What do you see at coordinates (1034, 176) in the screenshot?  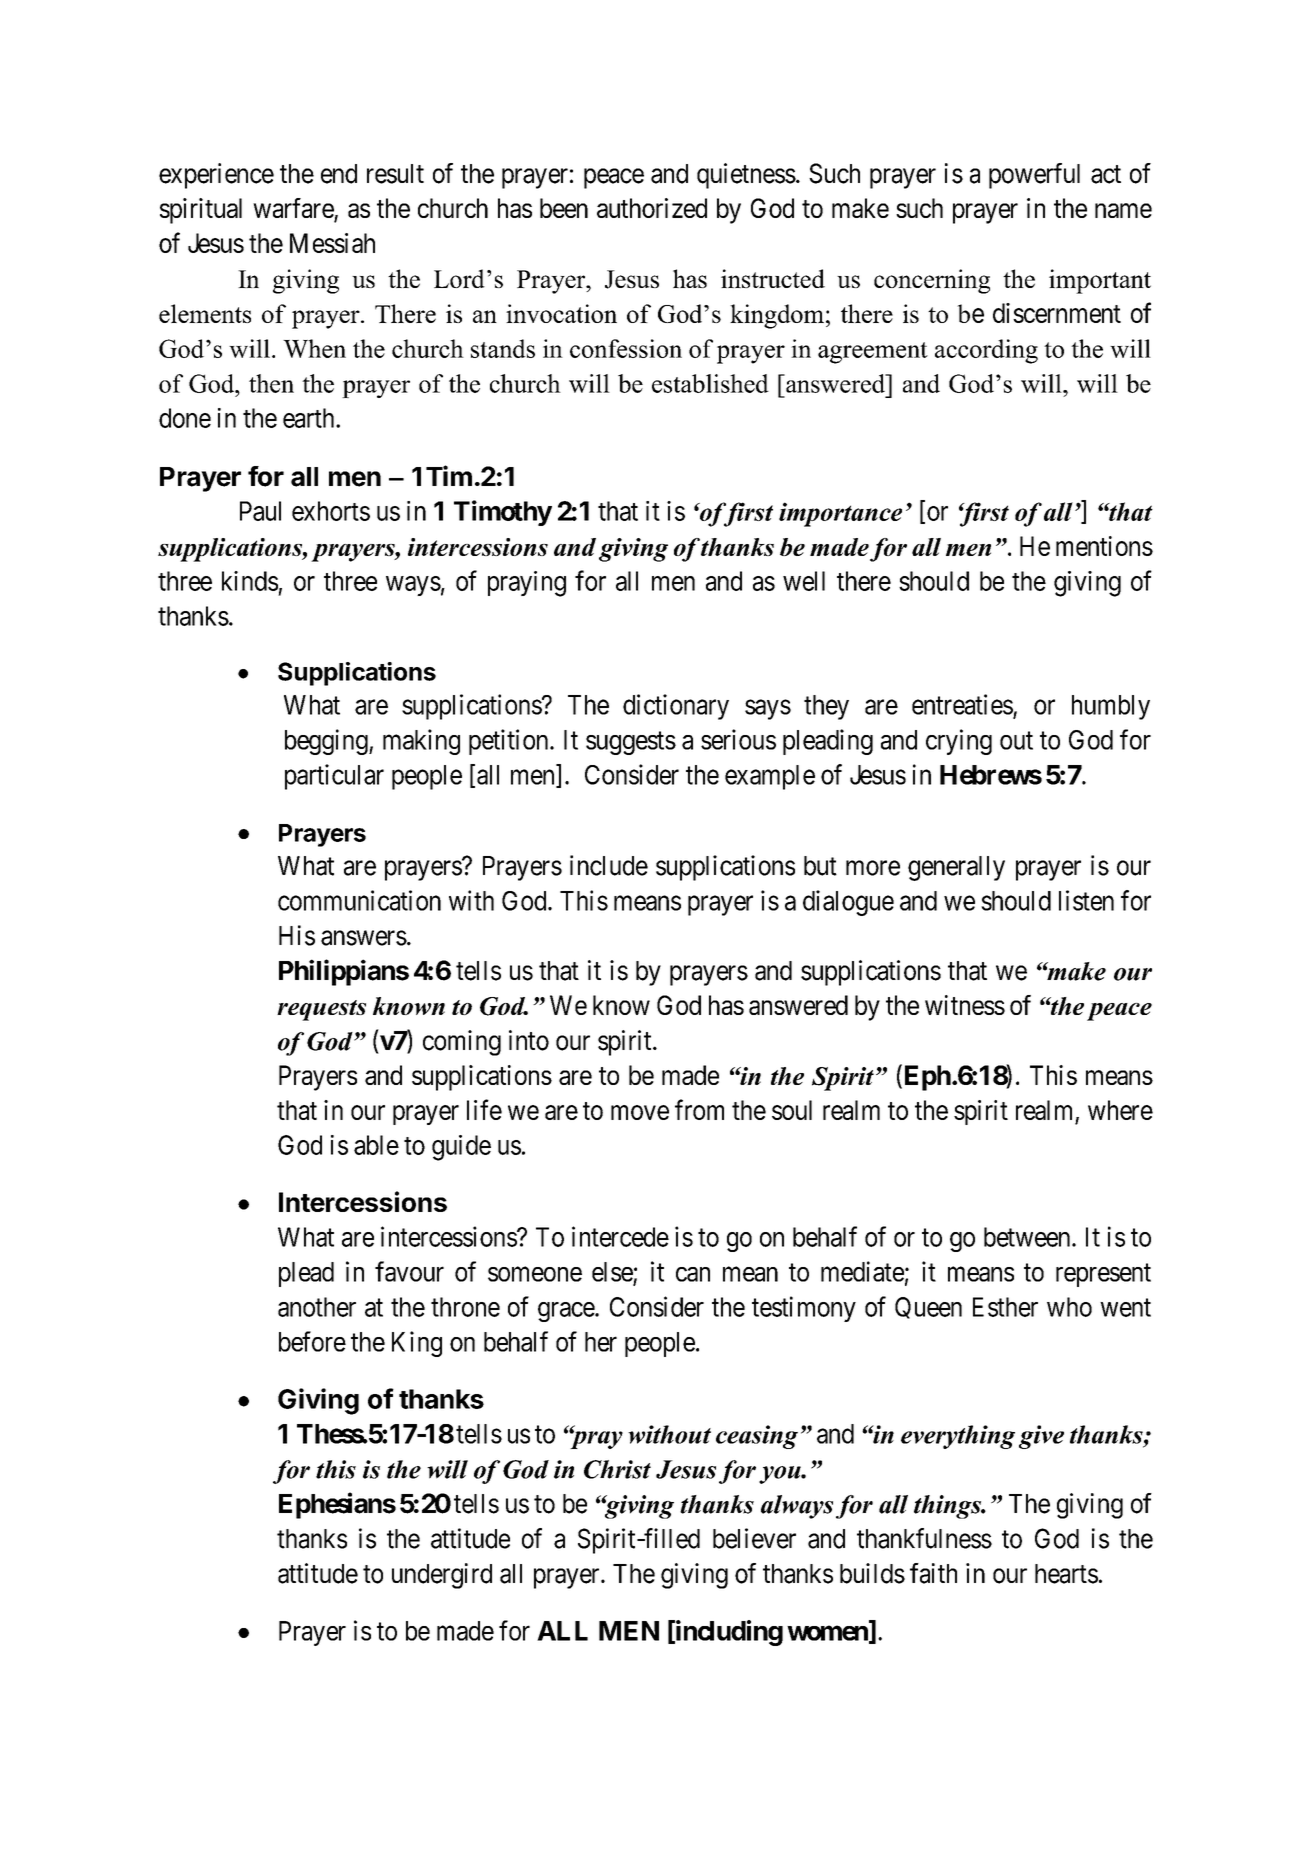 I see `powerful` at bounding box center [1034, 176].
